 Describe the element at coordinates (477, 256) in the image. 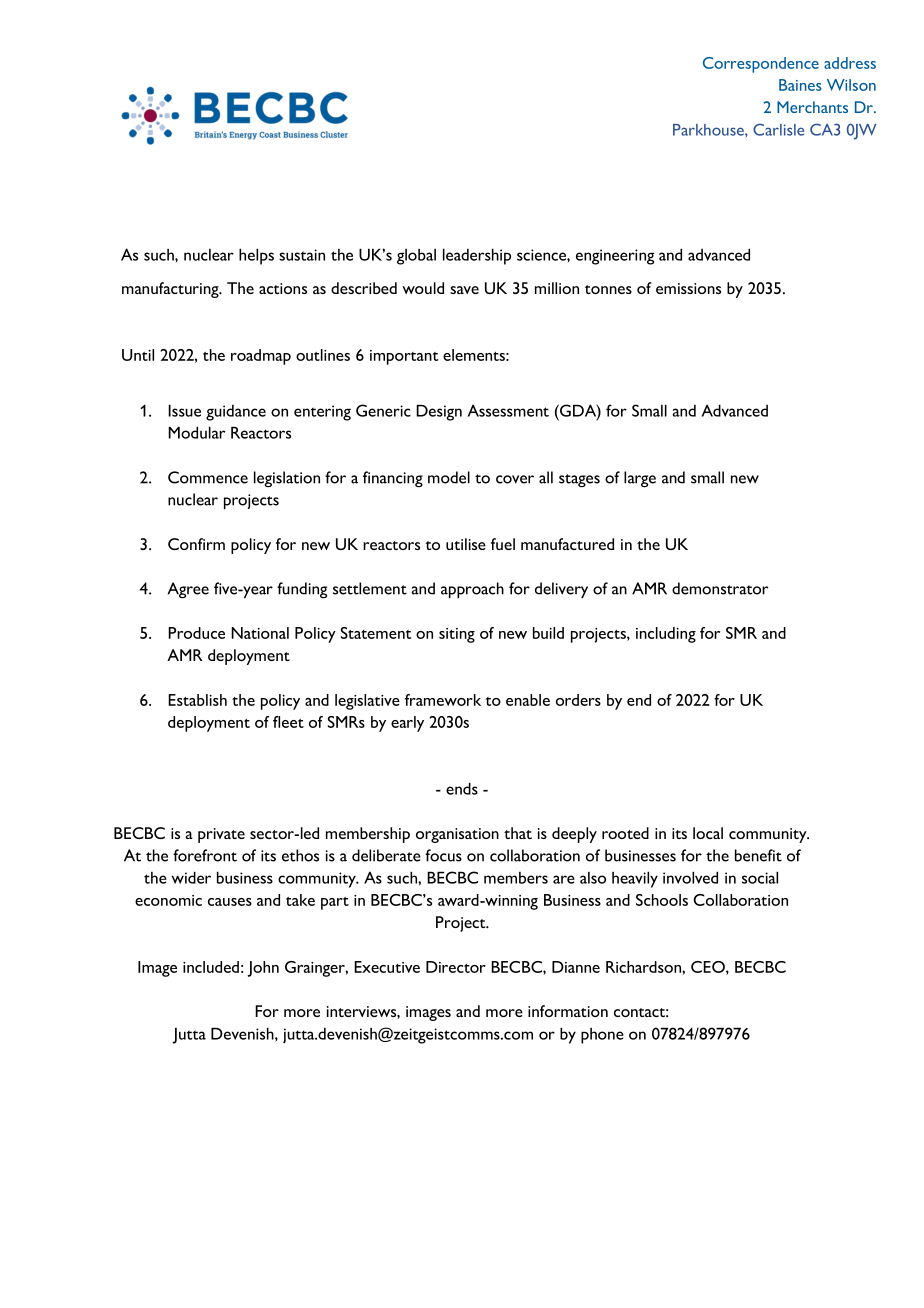

I see `leadership` at that location.
